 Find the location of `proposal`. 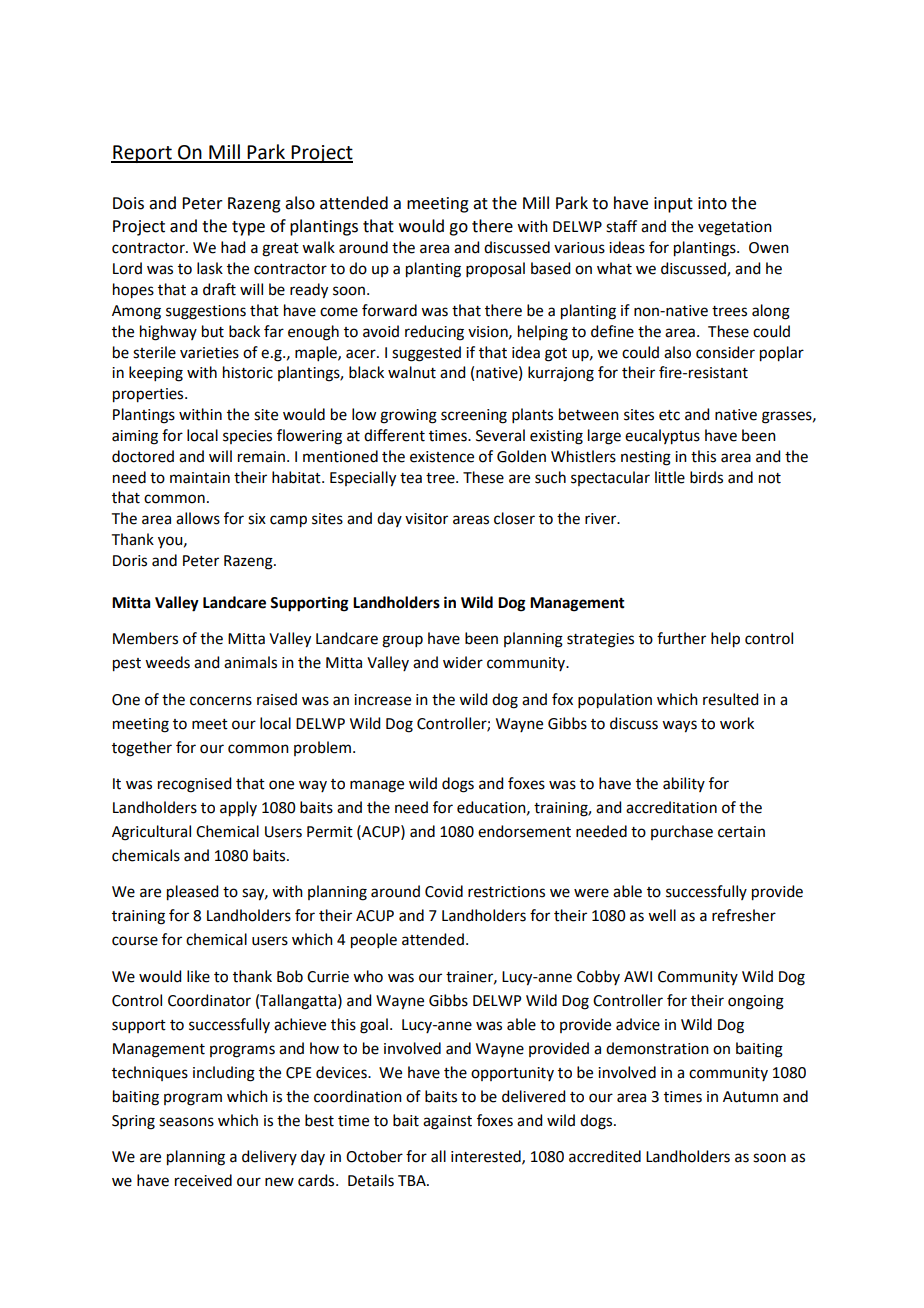

proposal is located at coordinates (495, 269).
